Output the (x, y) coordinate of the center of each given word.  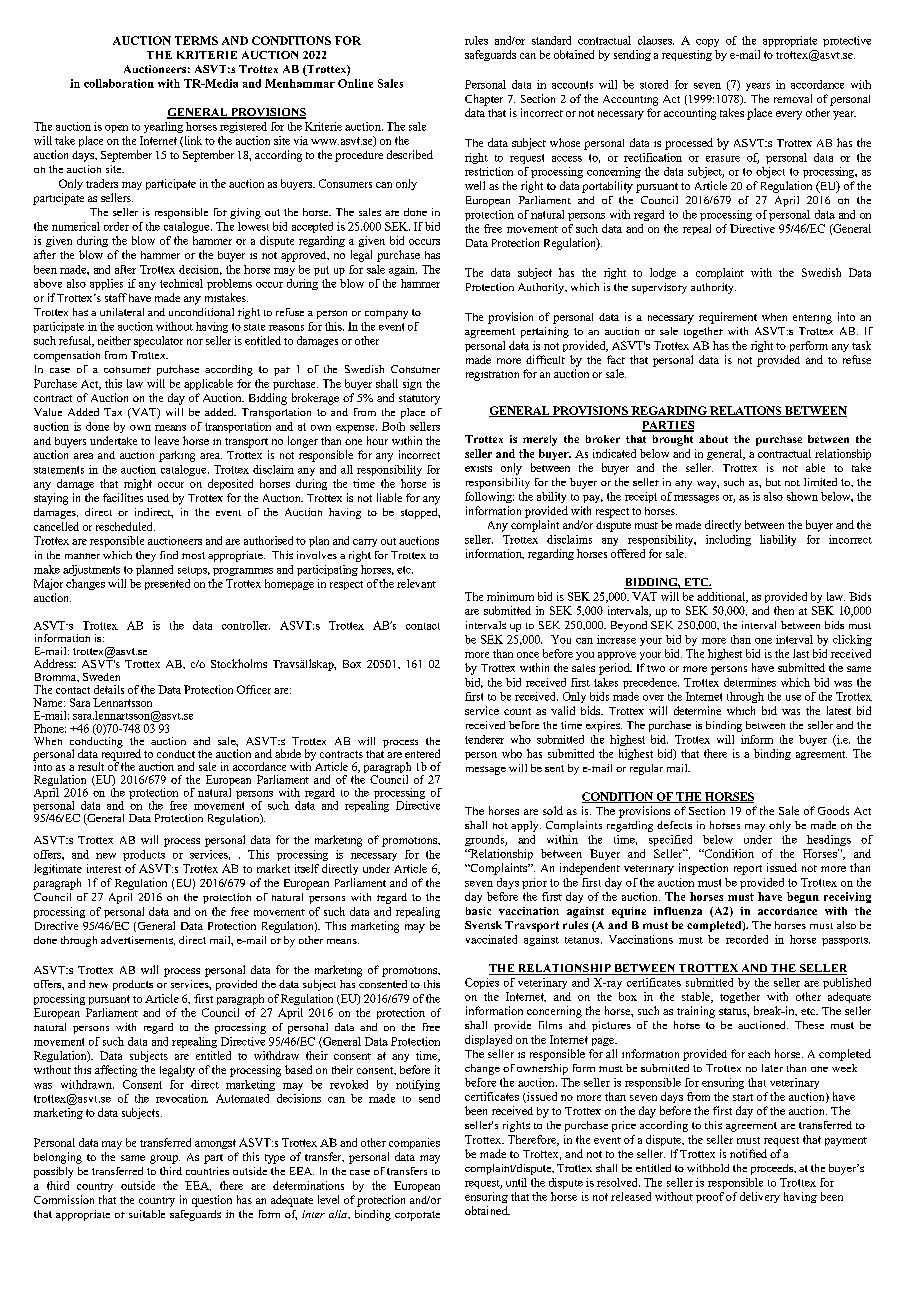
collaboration (119, 83)
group (165, 1159)
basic (478, 911)
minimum (510, 596)
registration (492, 376)
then (784, 610)
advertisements (138, 940)
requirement (728, 318)
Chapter (484, 100)
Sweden (101, 677)
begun (803, 897)
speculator (158, 341)
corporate (417, 1216)
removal (793, 98)
